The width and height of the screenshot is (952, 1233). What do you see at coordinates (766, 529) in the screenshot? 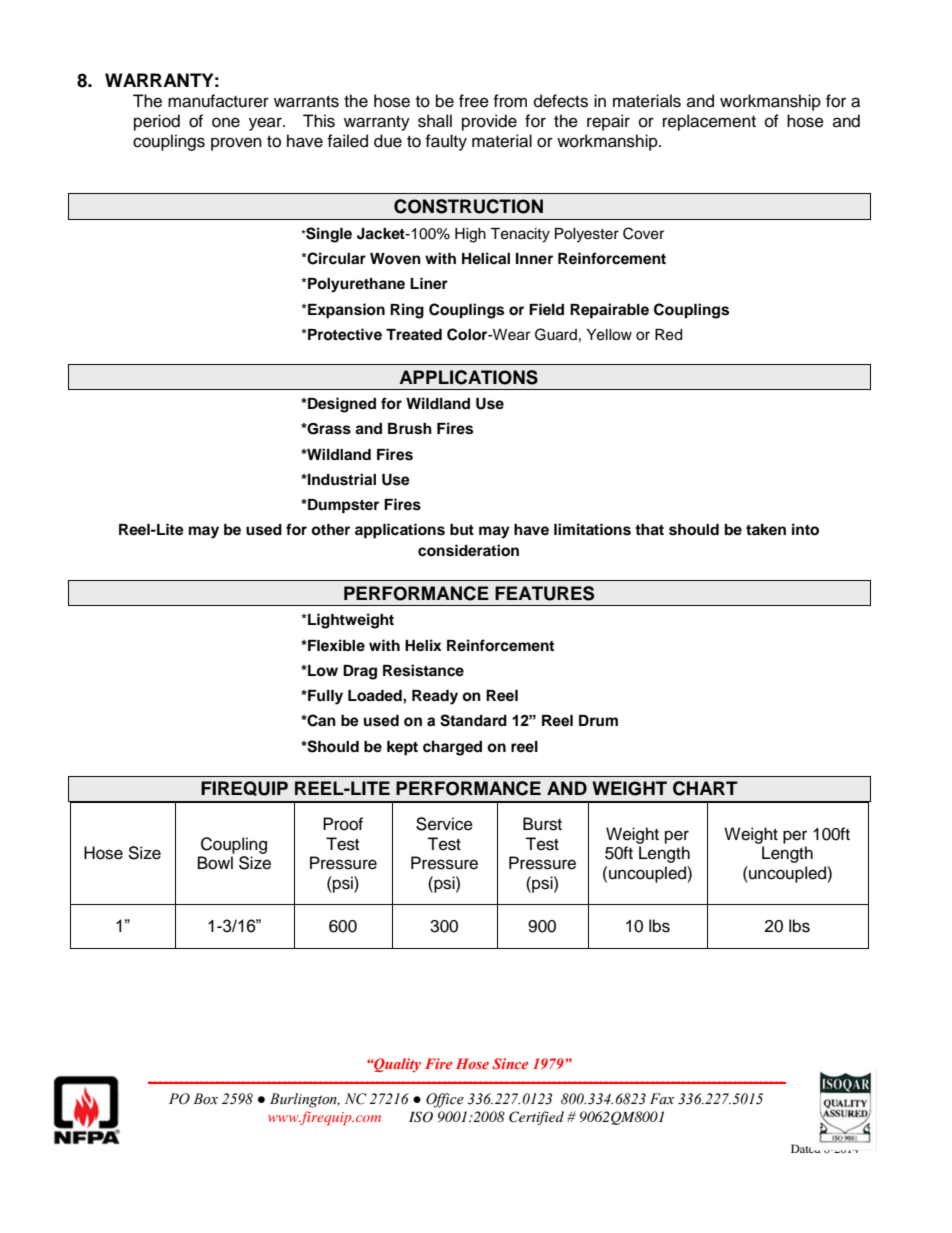
I see `taken` at bounding box center [766, 529].
